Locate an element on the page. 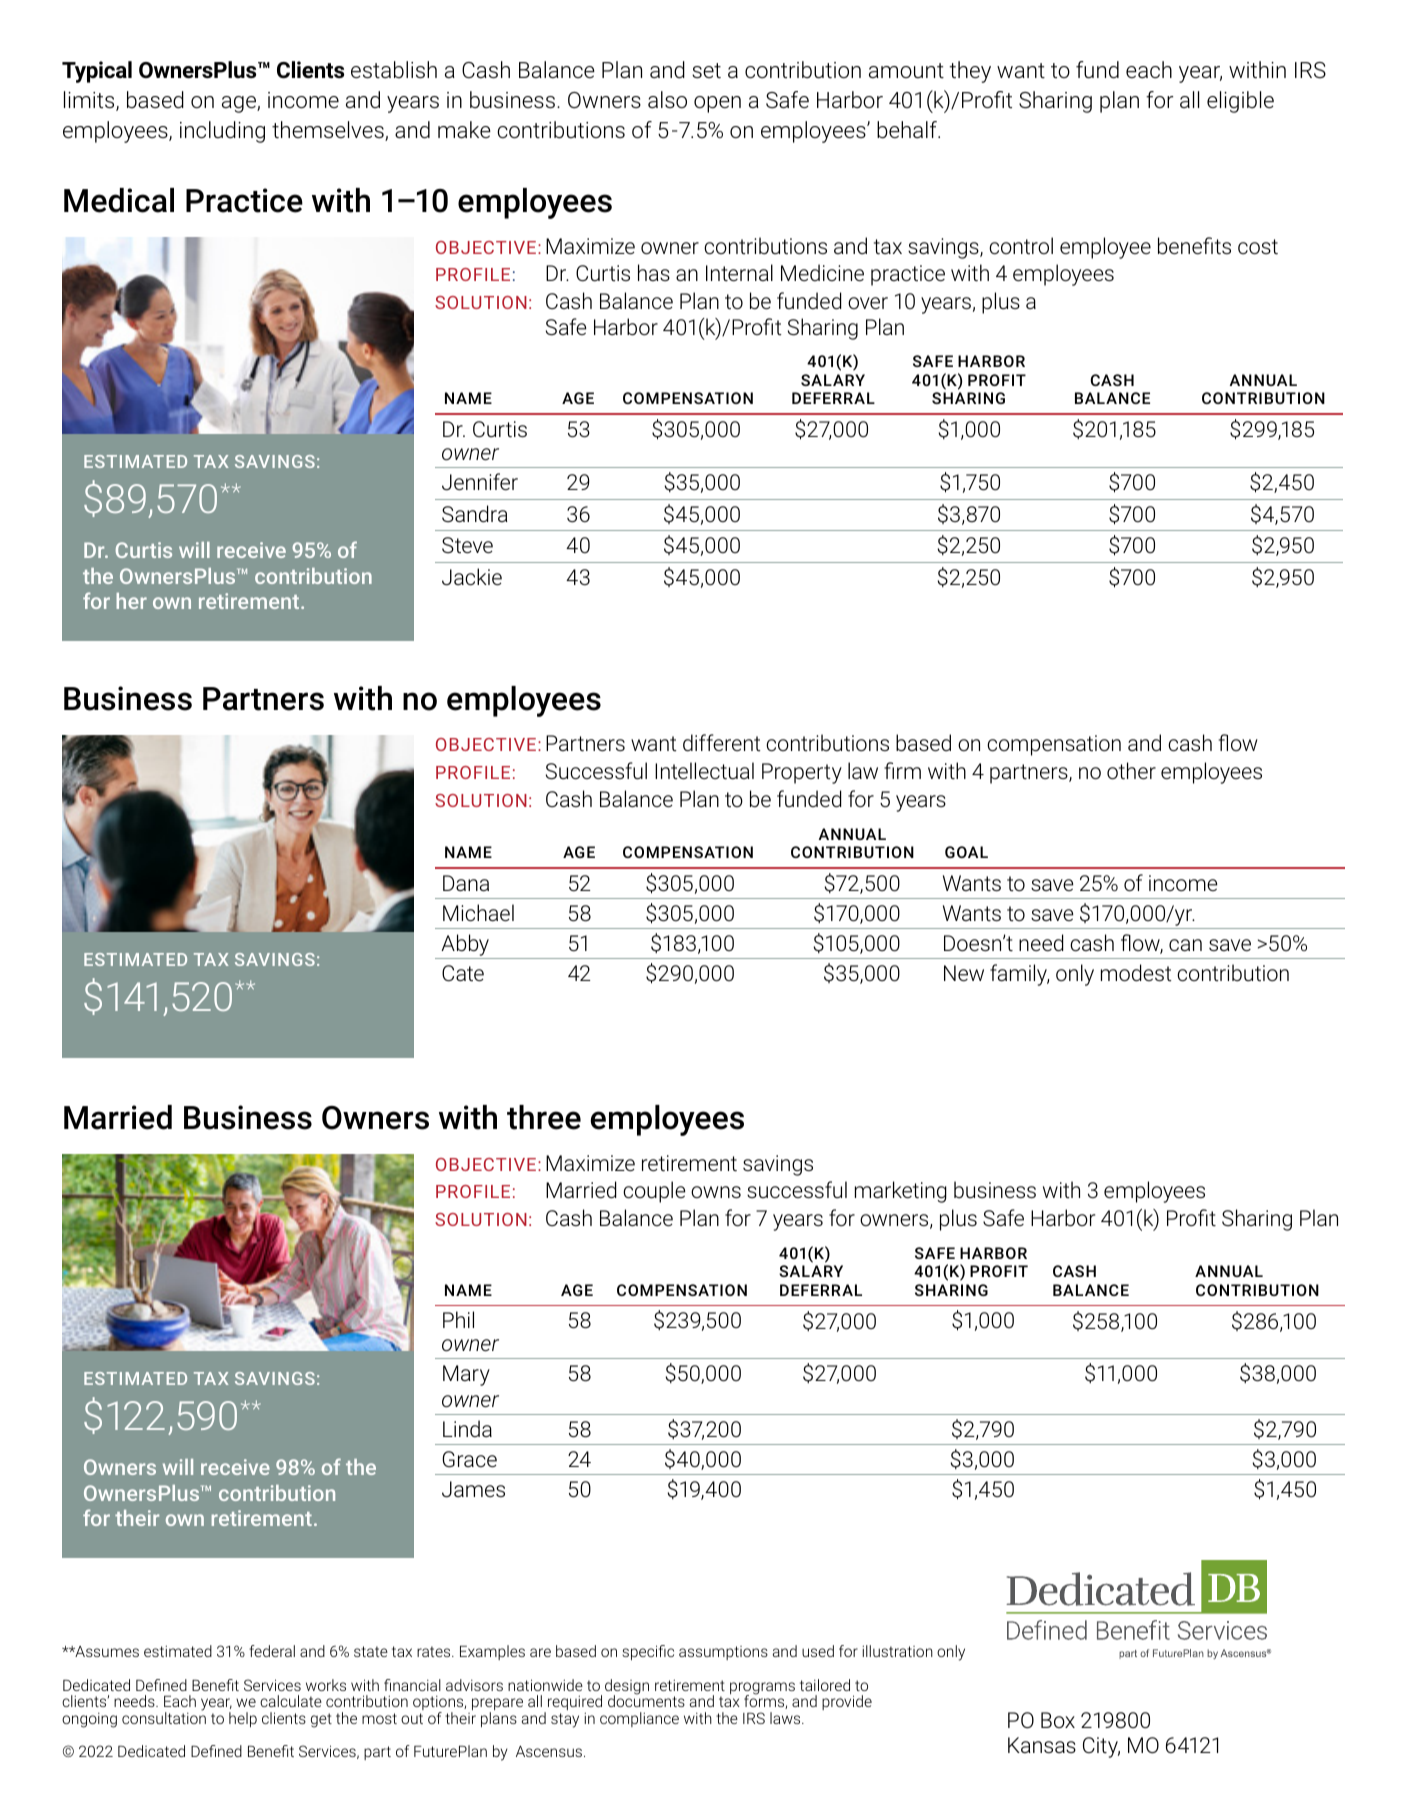  eligible is located at coordinates (1240, 102).
